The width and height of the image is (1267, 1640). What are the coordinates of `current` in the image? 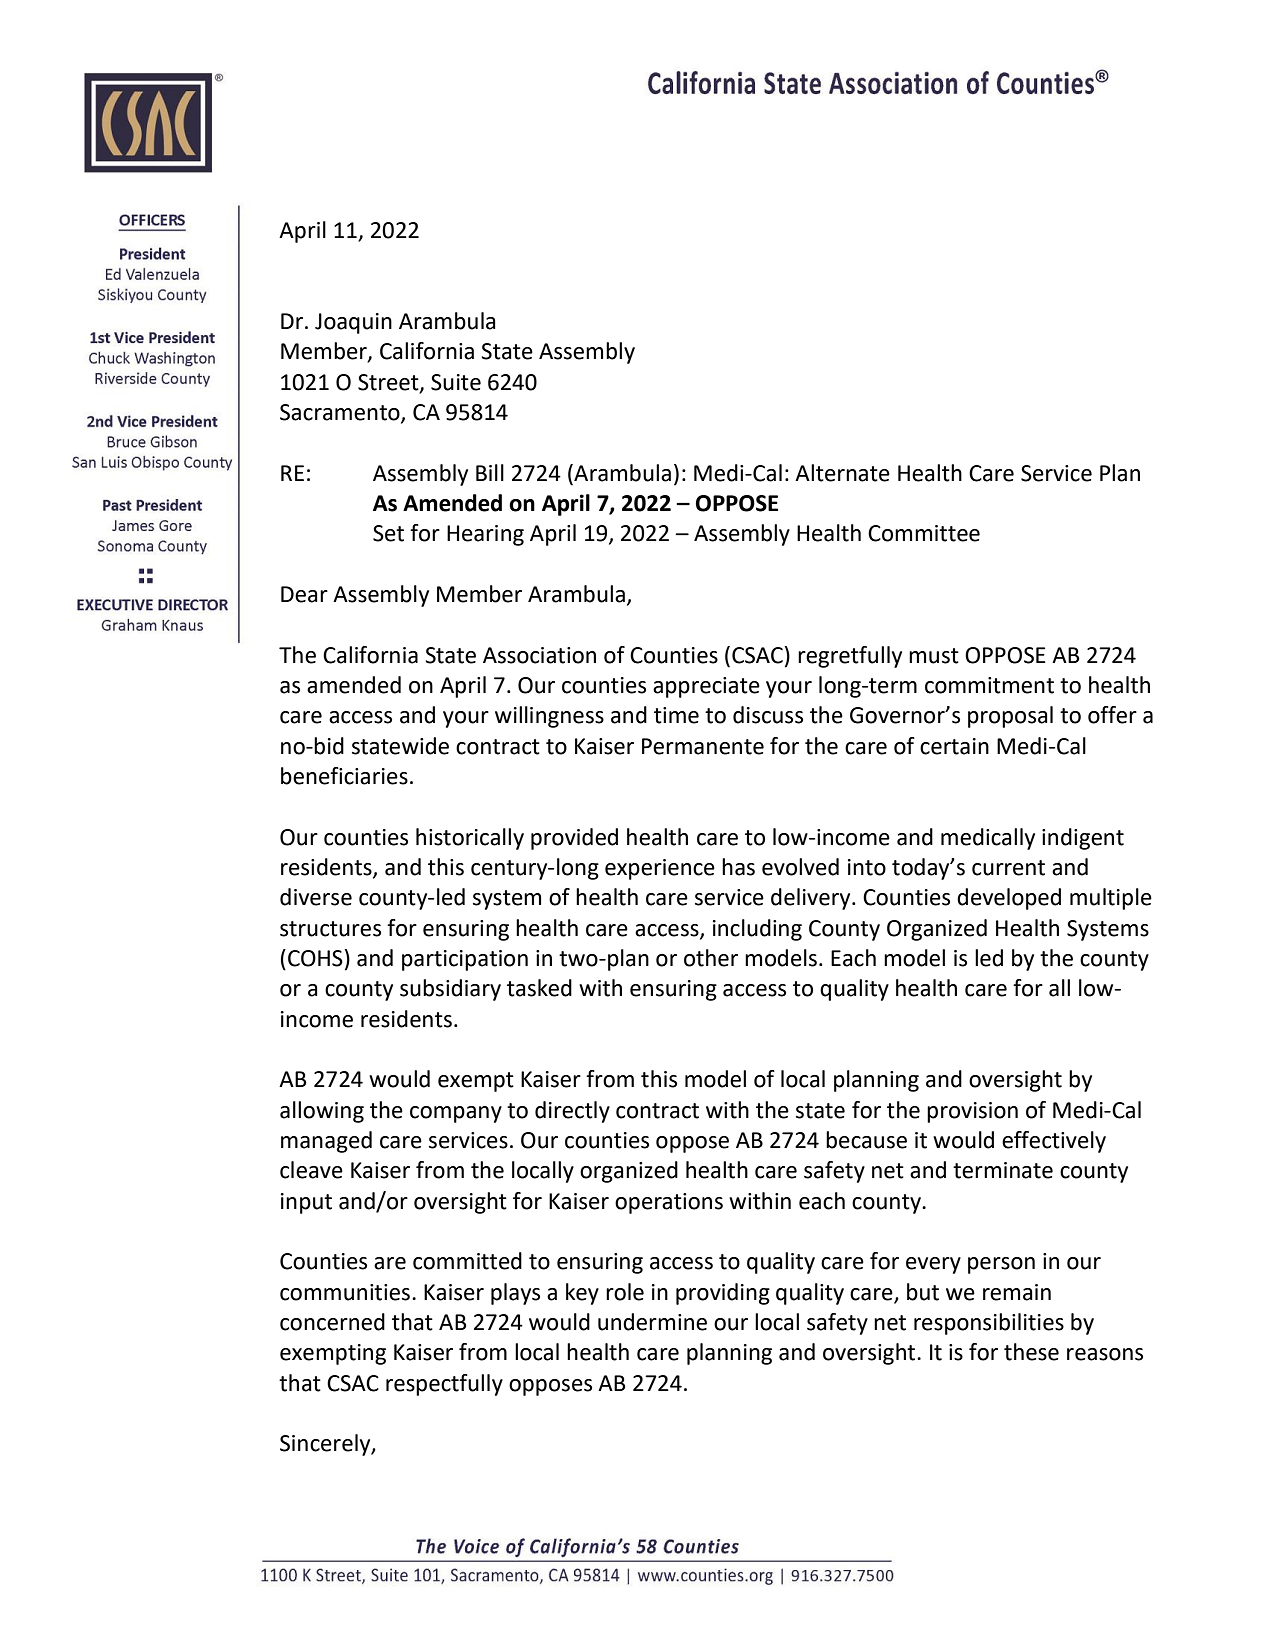 It's located at (1008, 868).
